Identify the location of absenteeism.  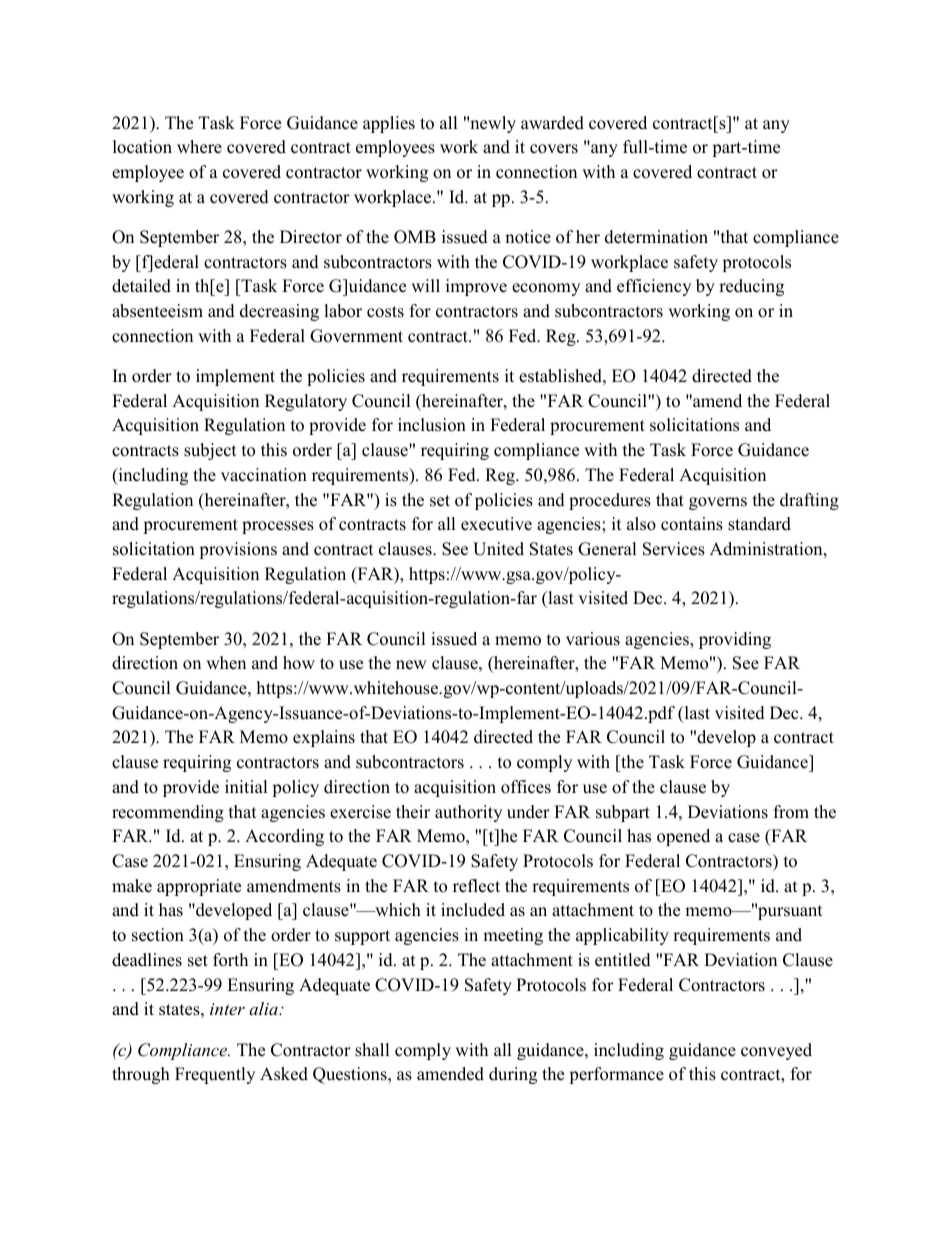
(157, 311).
